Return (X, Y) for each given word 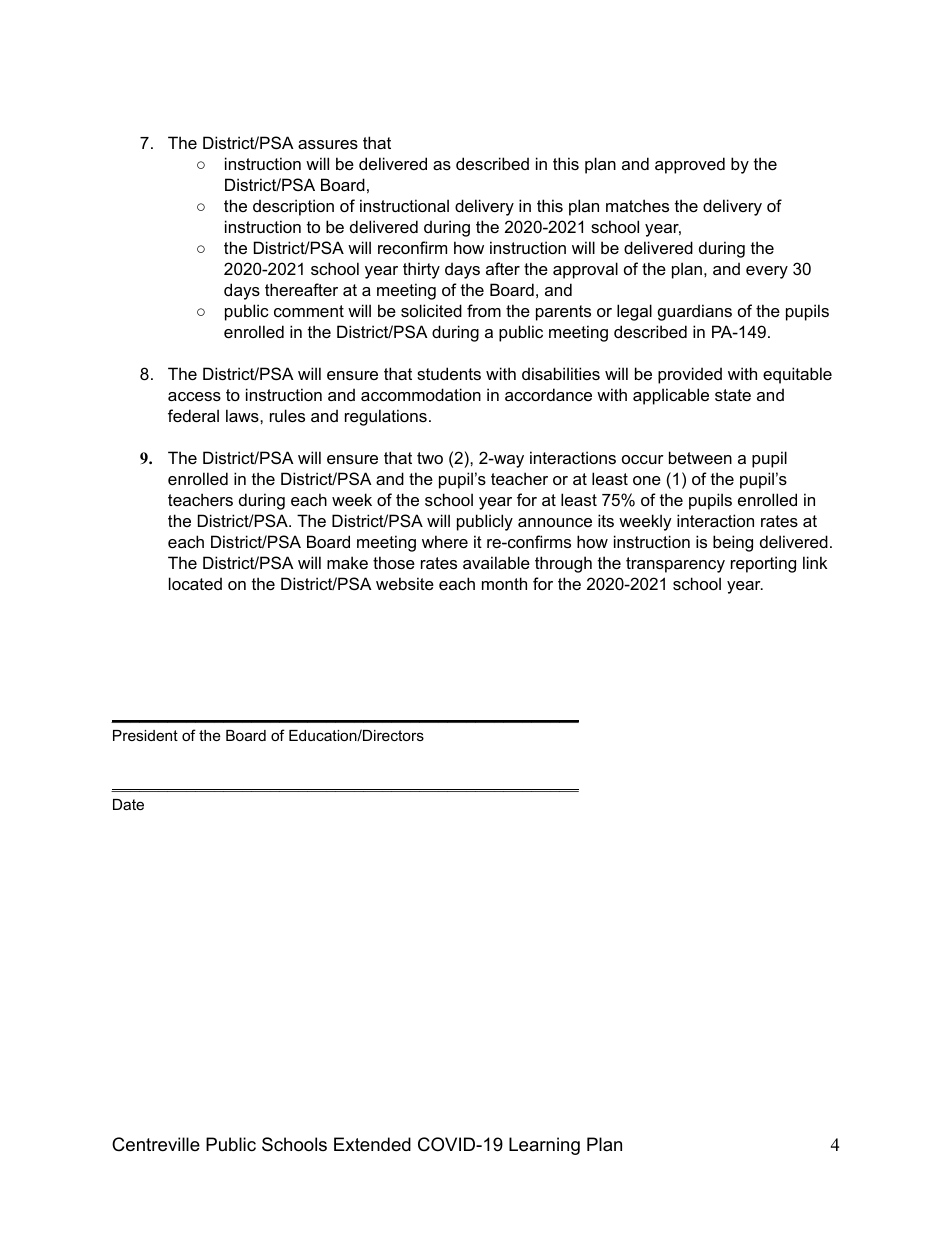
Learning (544, 1146)
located (195, 583)
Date (128, 804)
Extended (372, 1144)
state (733, 395)
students (449, 373)
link (815, 562)
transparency (675, 565)
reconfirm (412, 247)
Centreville (156, 1144)
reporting (763, 564)
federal (193, 415)
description (293, 207)
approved (690, 165)
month (504, 583)
